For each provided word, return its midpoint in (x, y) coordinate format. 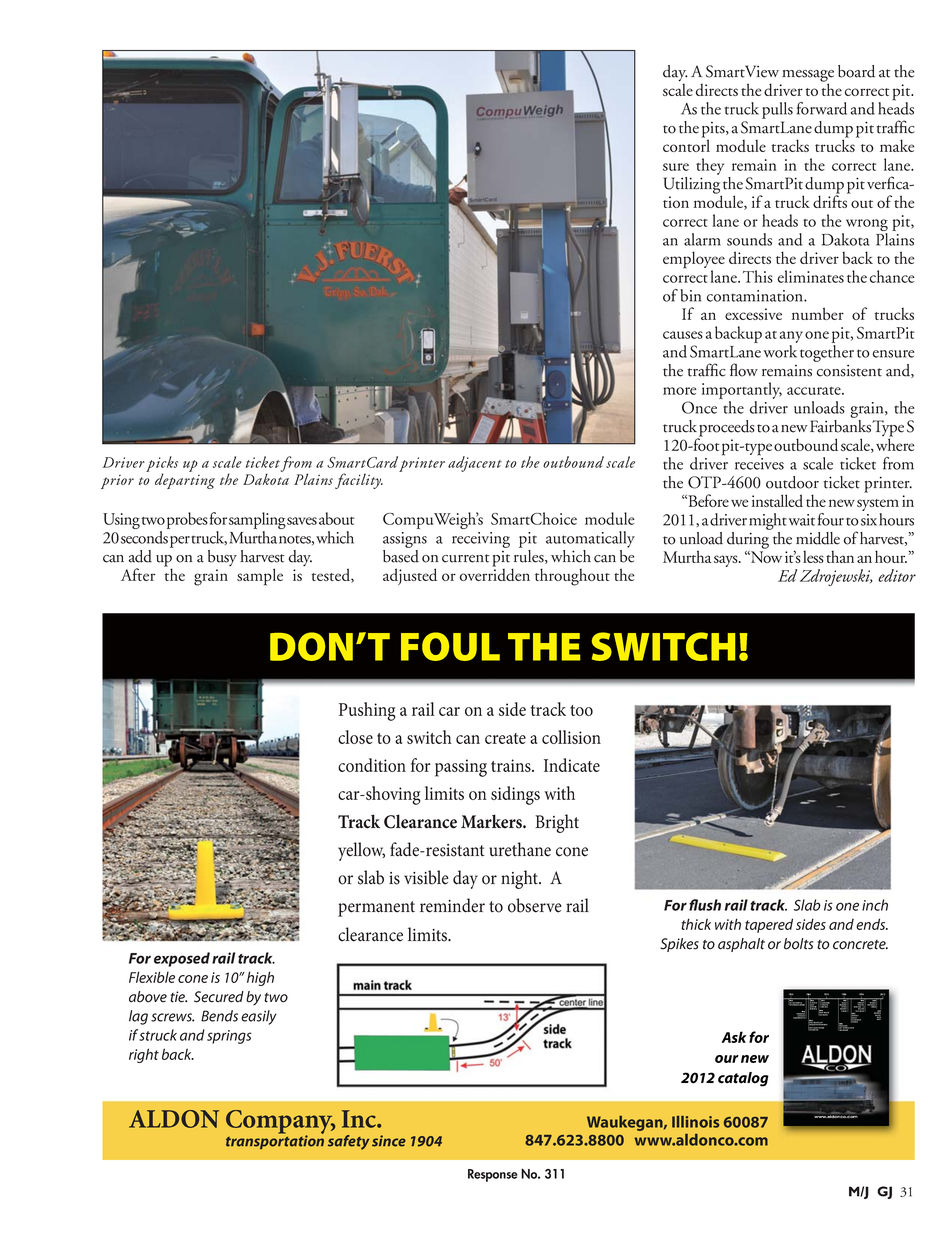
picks (162, 465)
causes (683, 335)
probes (187, 520)
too (581, 710)
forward (822, 108)
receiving (481, 540)
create (505, 738)
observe (534, 905)
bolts (798, 944)
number (818, 313)
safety (348, 1142)
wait (801, 520)
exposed (182, 959)
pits (714, 131)
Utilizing (693, 186)
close (355, 737)
